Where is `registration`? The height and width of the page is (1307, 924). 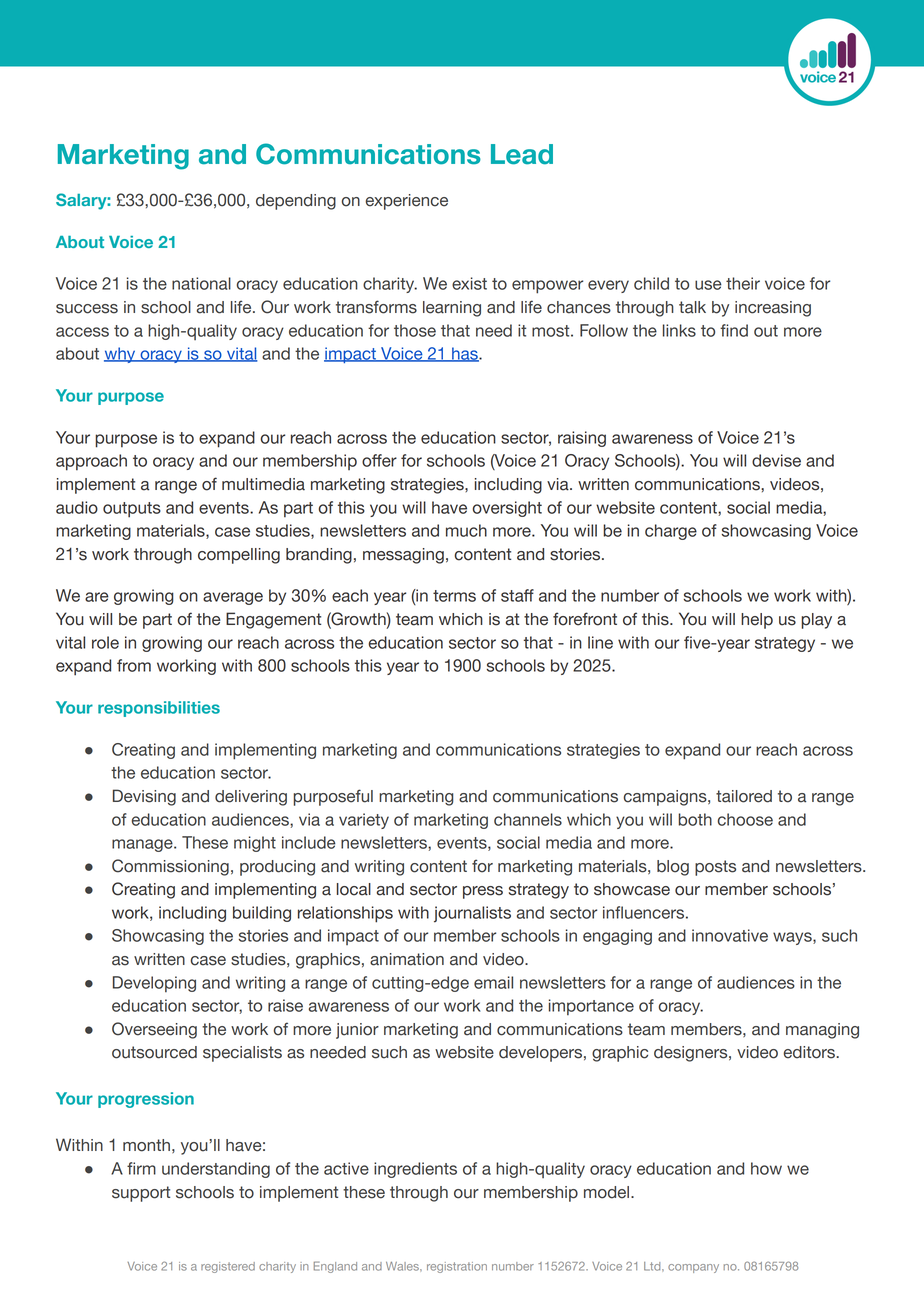
registration is located at coordinates (457, 1267).
